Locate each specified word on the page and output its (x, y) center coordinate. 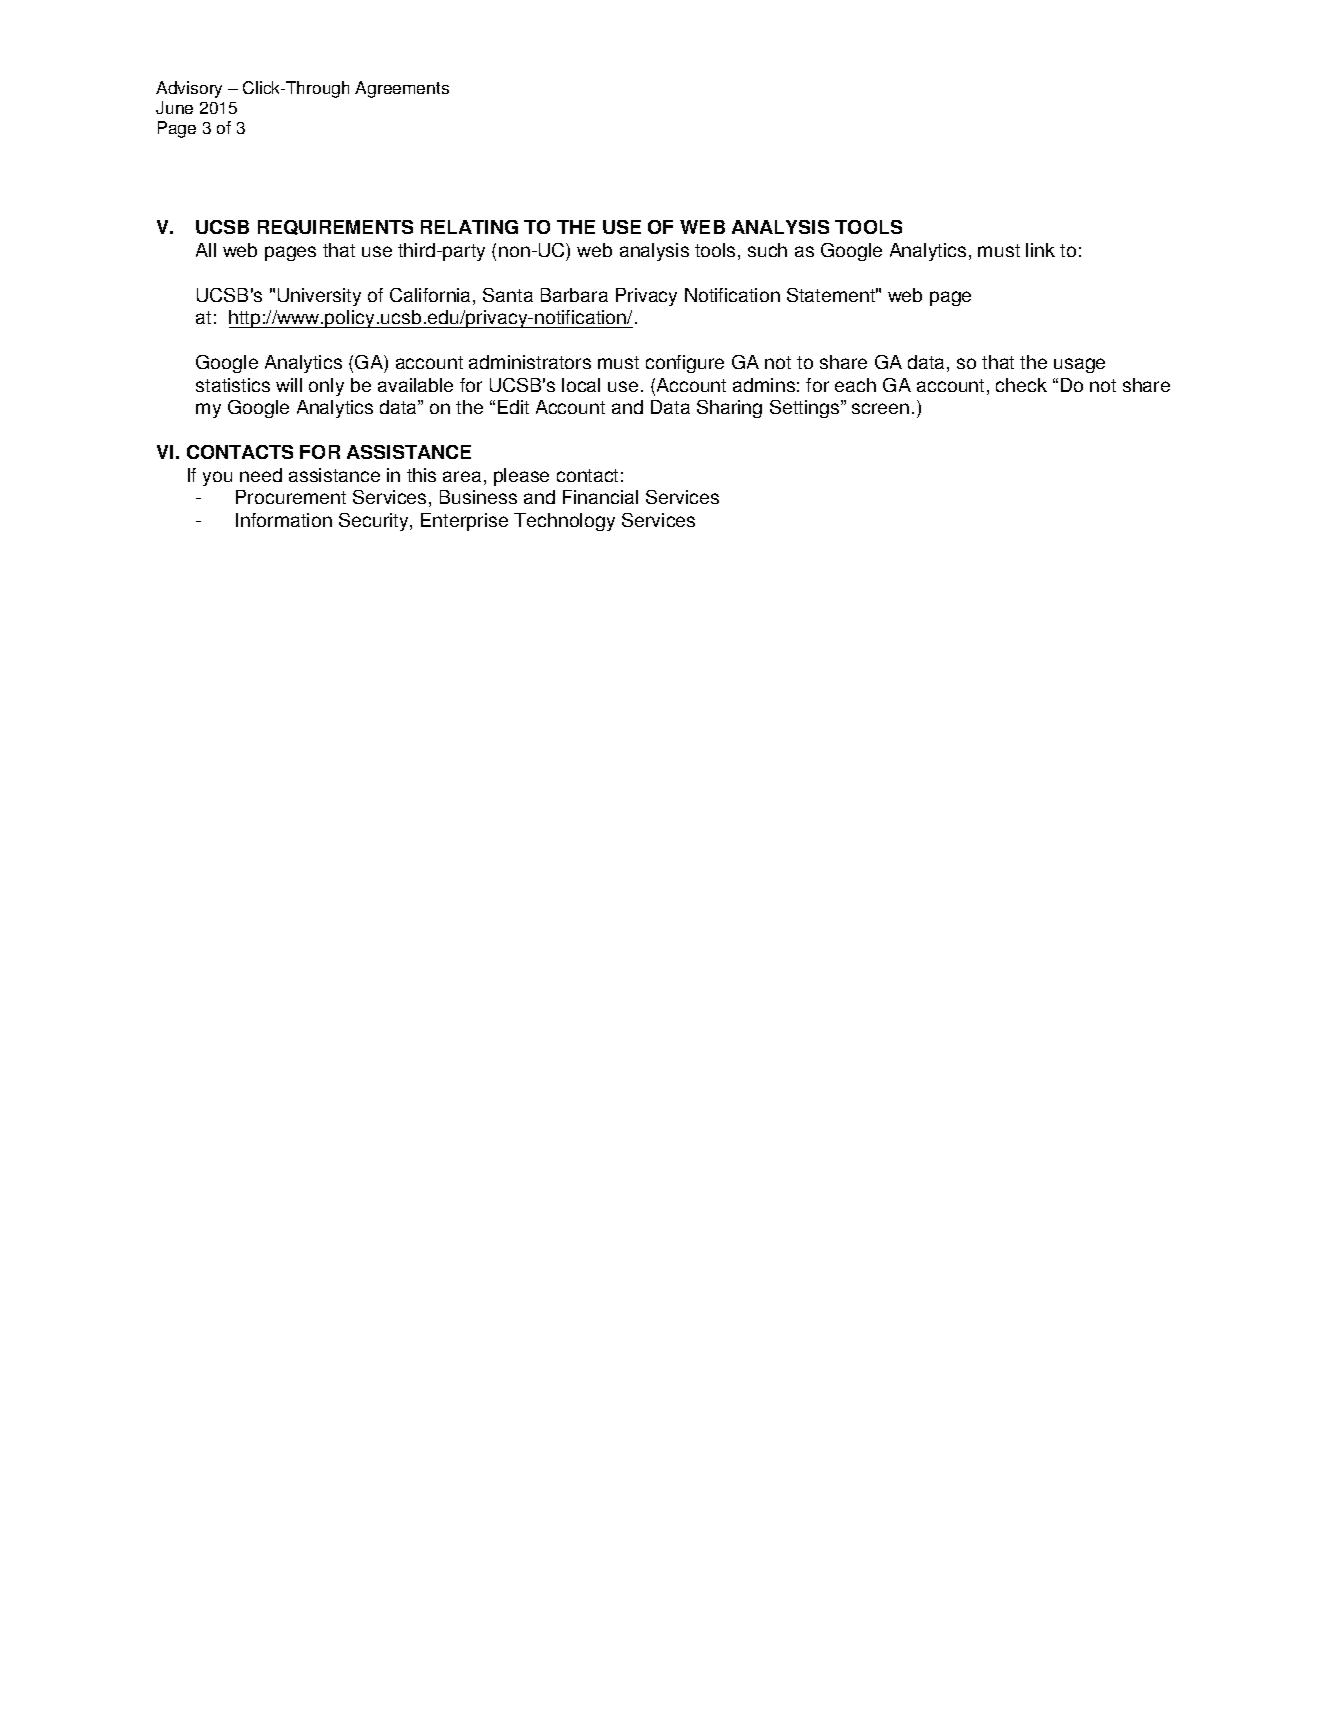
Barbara (574, 295)
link (1040, 250)
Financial (600, 497)
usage (1079, 365)
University (319, 297)
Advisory (189, 89)
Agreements (402, 89)
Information (284, 520)
